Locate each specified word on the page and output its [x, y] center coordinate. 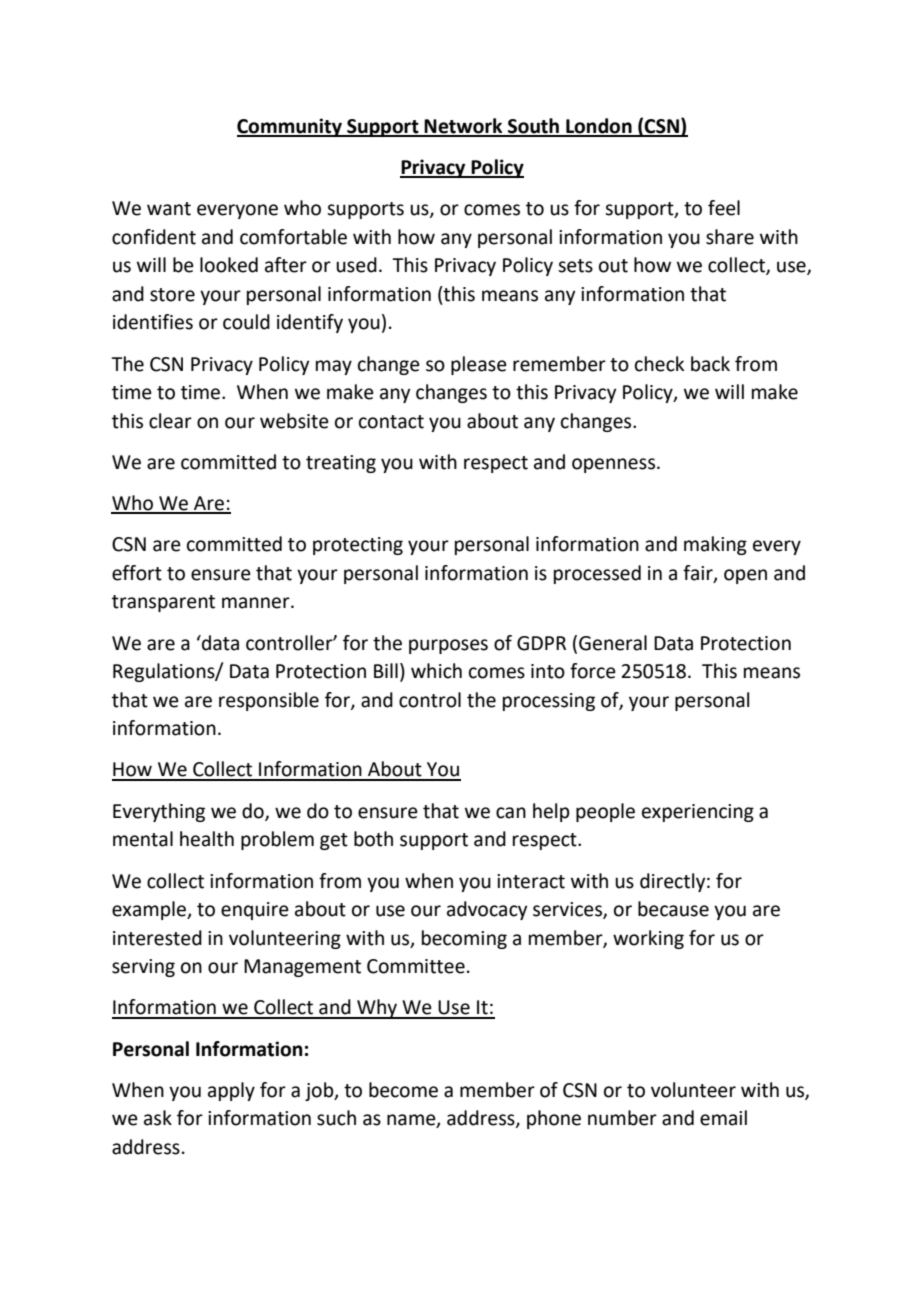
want [169, 209]
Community [290, 127]
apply [231, 1091]
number [622, 1118]
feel [724, 208]
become [403, 1090]
